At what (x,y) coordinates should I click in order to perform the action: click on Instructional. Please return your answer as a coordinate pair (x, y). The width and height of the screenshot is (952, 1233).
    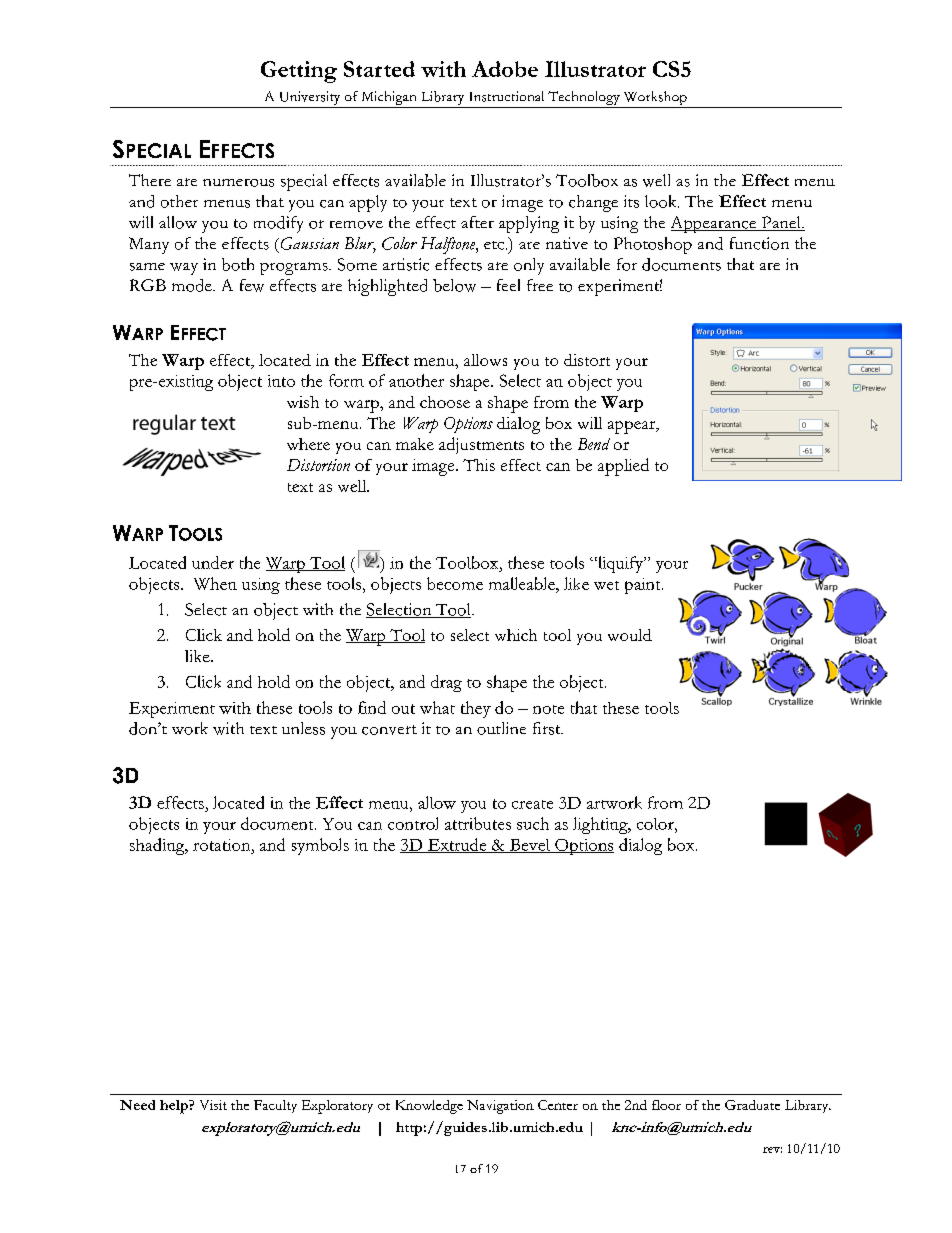
    Looking at the image, I should click on (507, 96).
